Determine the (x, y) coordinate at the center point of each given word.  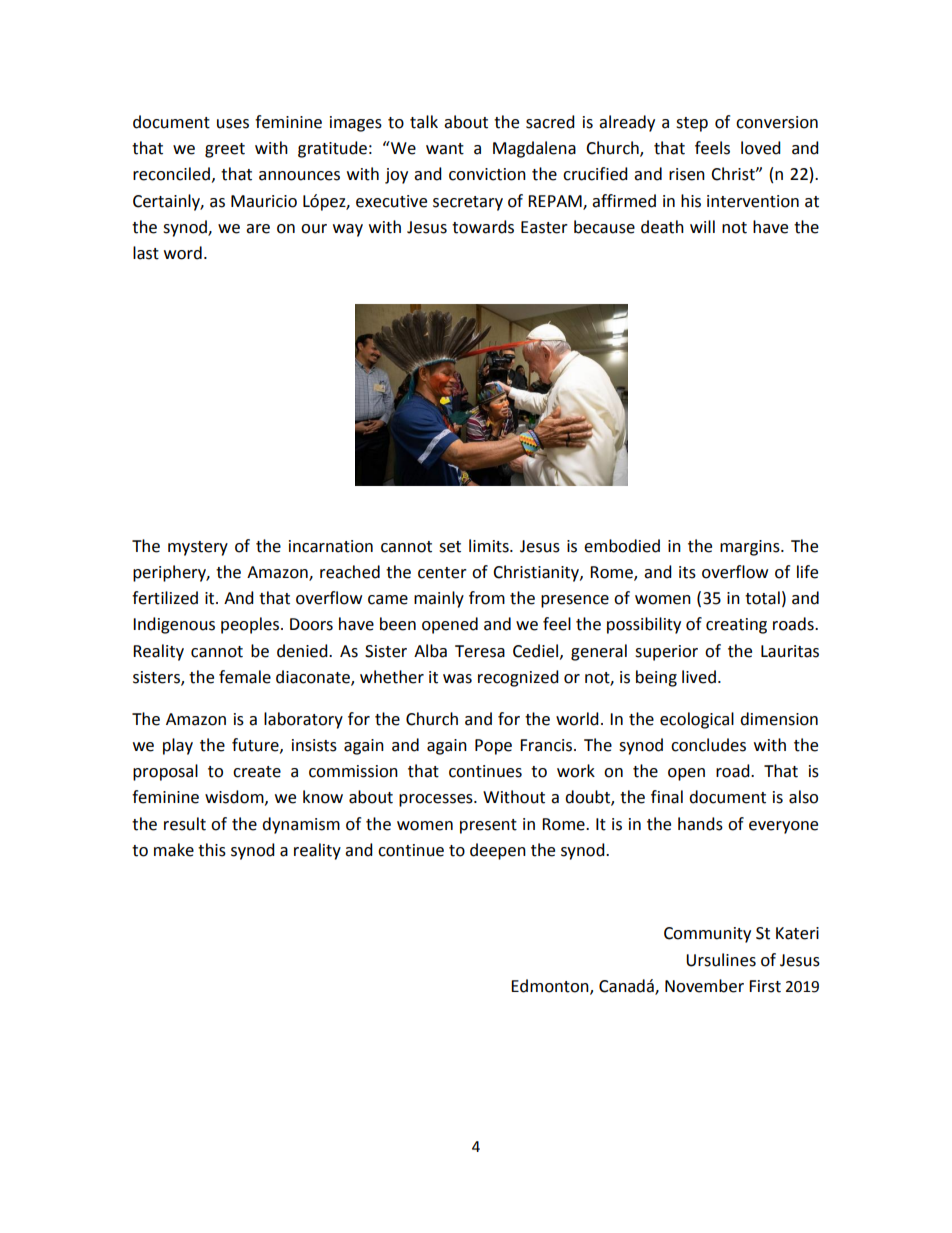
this (212, 850)
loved (761, 148)
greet (225, 150)
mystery (198, 548)
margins (751, 548)
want (445, 149)
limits (490, 546)
